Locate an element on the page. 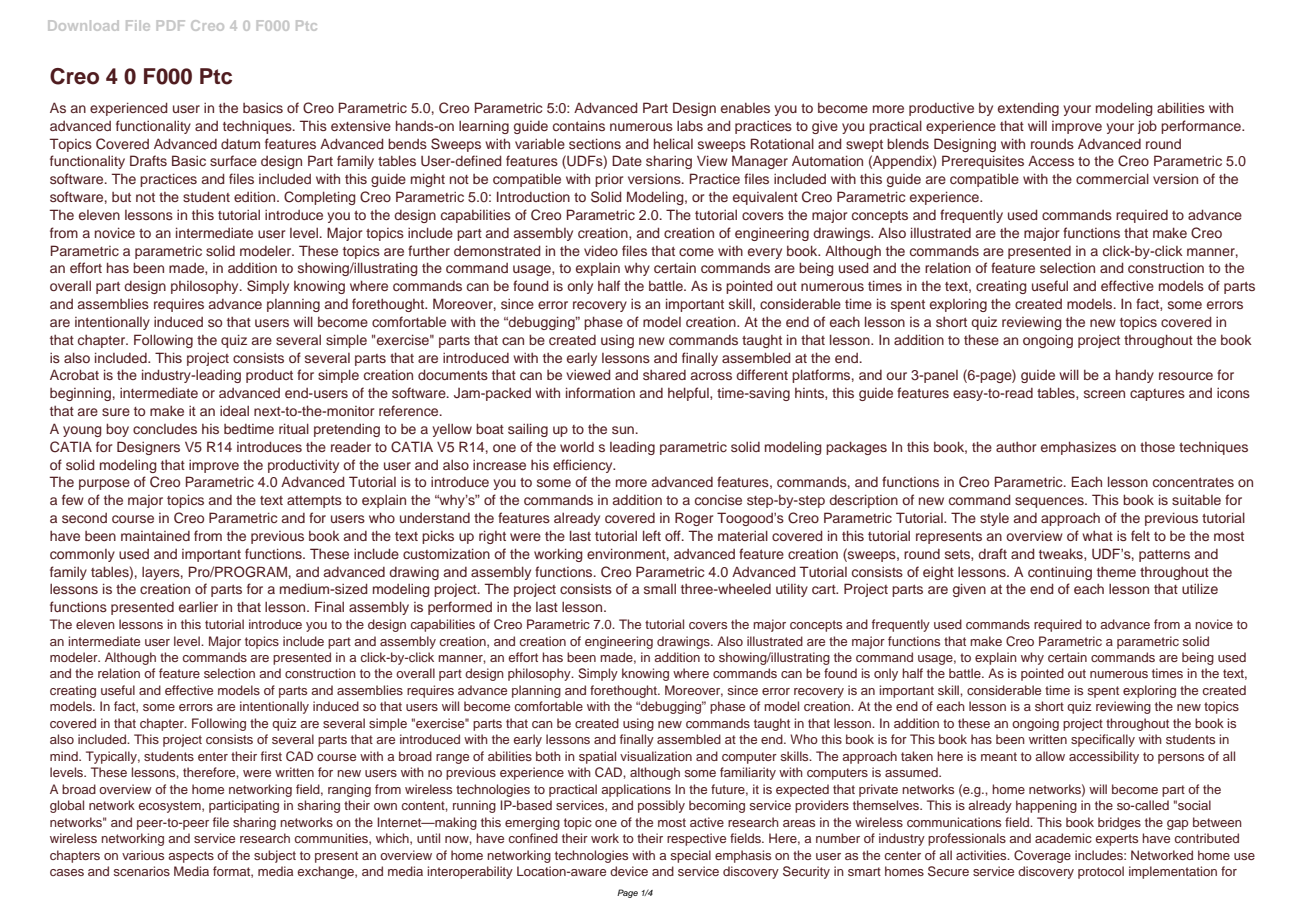 The image size is (1308, 924). special is located at coordinates (691, 856).
